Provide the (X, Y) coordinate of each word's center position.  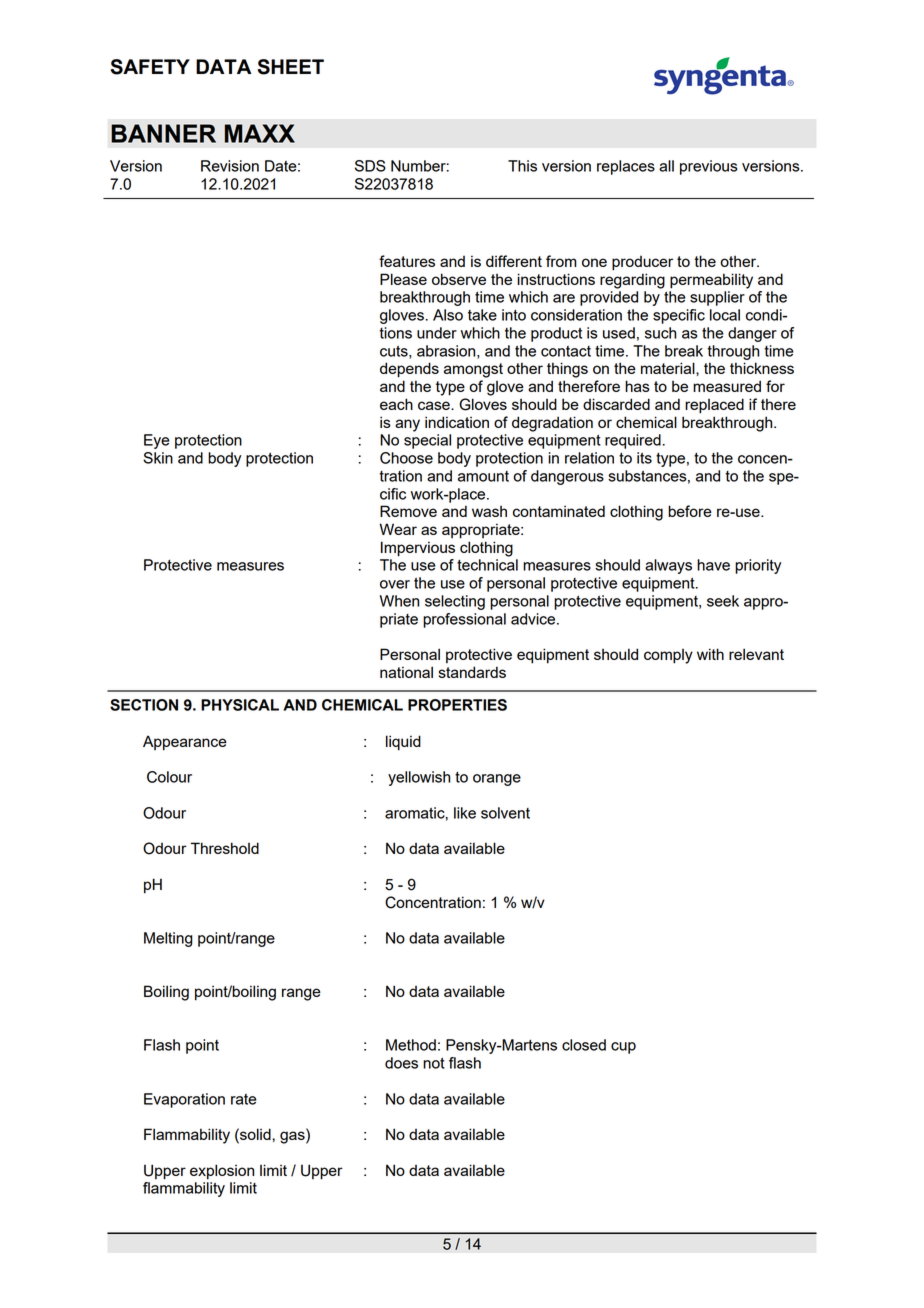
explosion (222, 1172)
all (666, 166)
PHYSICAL (240, 705)
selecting (455, 602)
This (522, 166)
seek (723, 601)
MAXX (260, 133)
